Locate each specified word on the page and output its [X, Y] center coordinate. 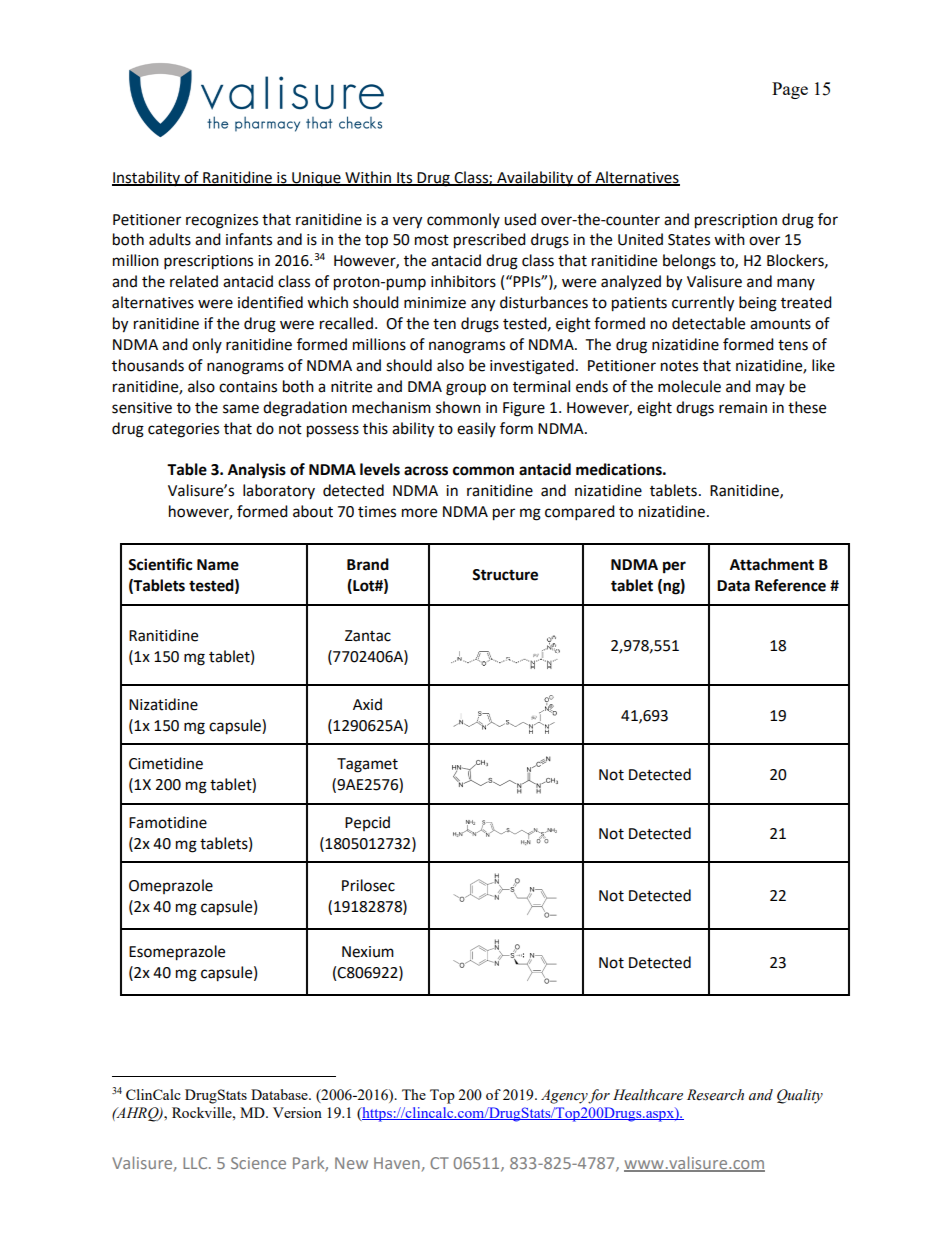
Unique [316, 179]
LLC [196, 1163]
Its [405, 179]
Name [218, 565]
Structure [505, 575]
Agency [565, 1096]
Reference [790, 585]
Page [790, 90]
